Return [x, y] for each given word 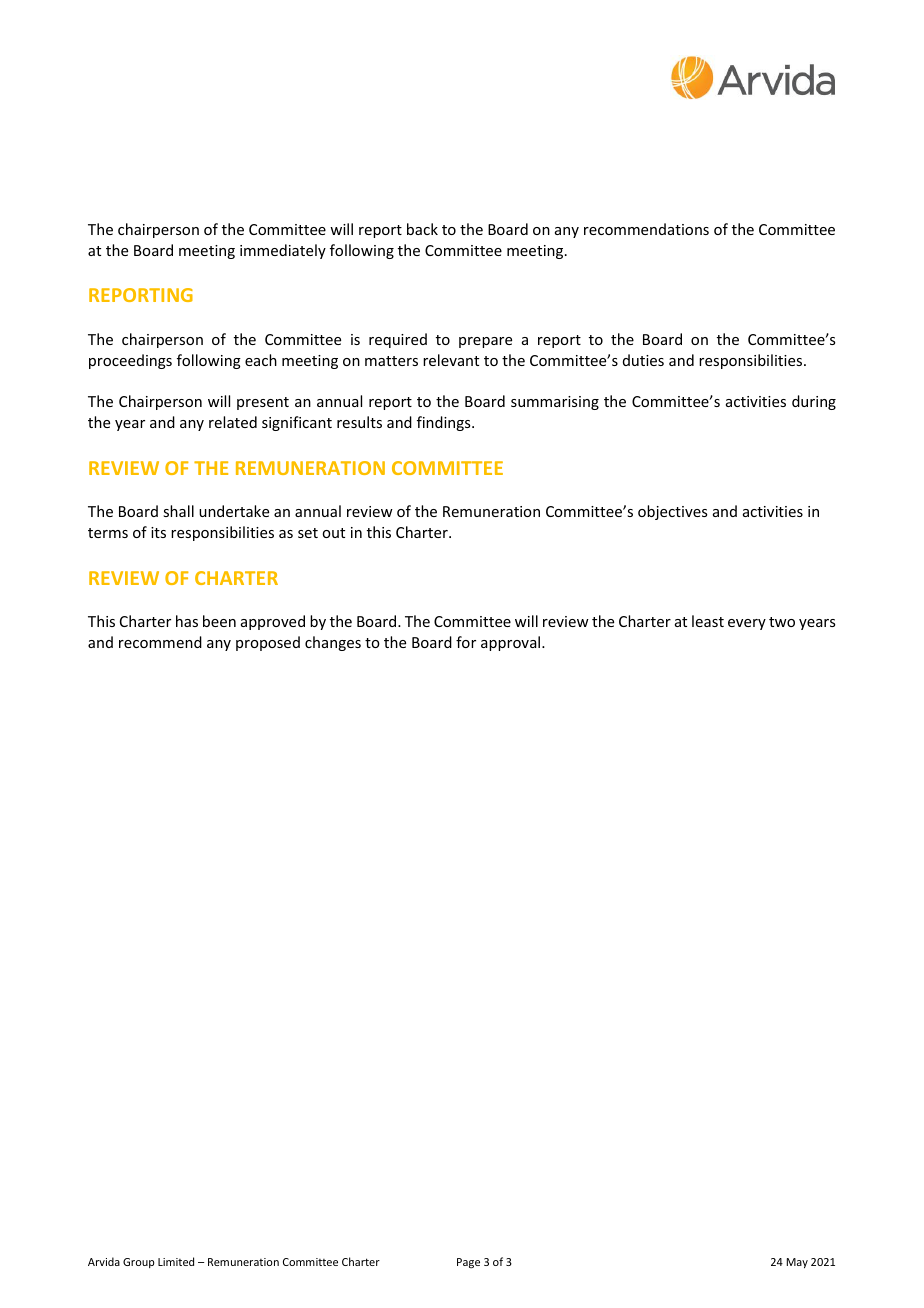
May [797, 1263]
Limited [176, 1261]
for [466, 642]
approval [512, 643]
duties [643, 360]
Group [138, 1263]
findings [445, 423]
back [422, 229]
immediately [283, 251]
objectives [672, 512]
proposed [268, 643]
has [187, 621]
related [233, 422]
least [708, 621]
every [747, 624]
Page [468, 1263]
